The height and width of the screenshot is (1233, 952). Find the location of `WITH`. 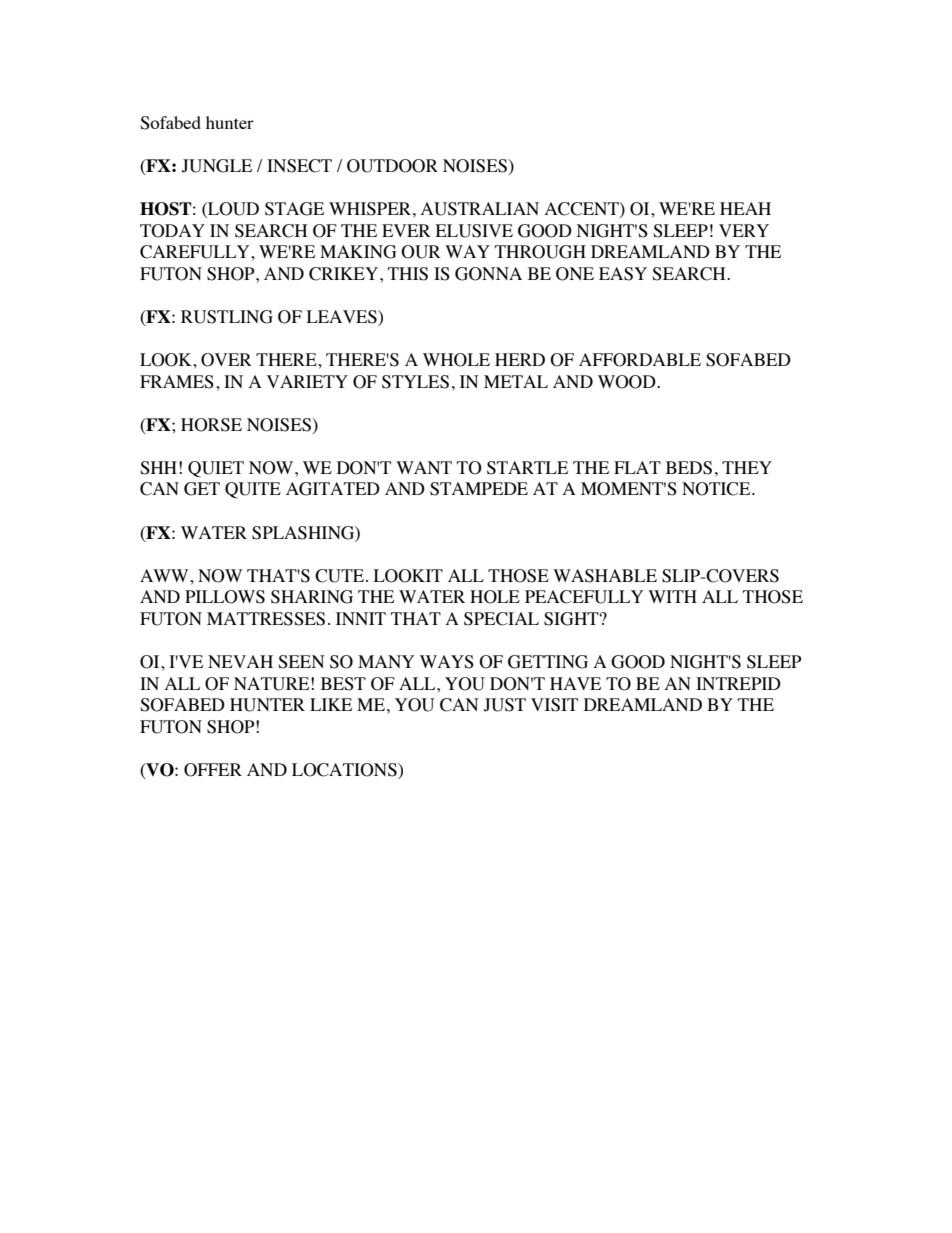

WITH is located at coordinates (672, 596).
